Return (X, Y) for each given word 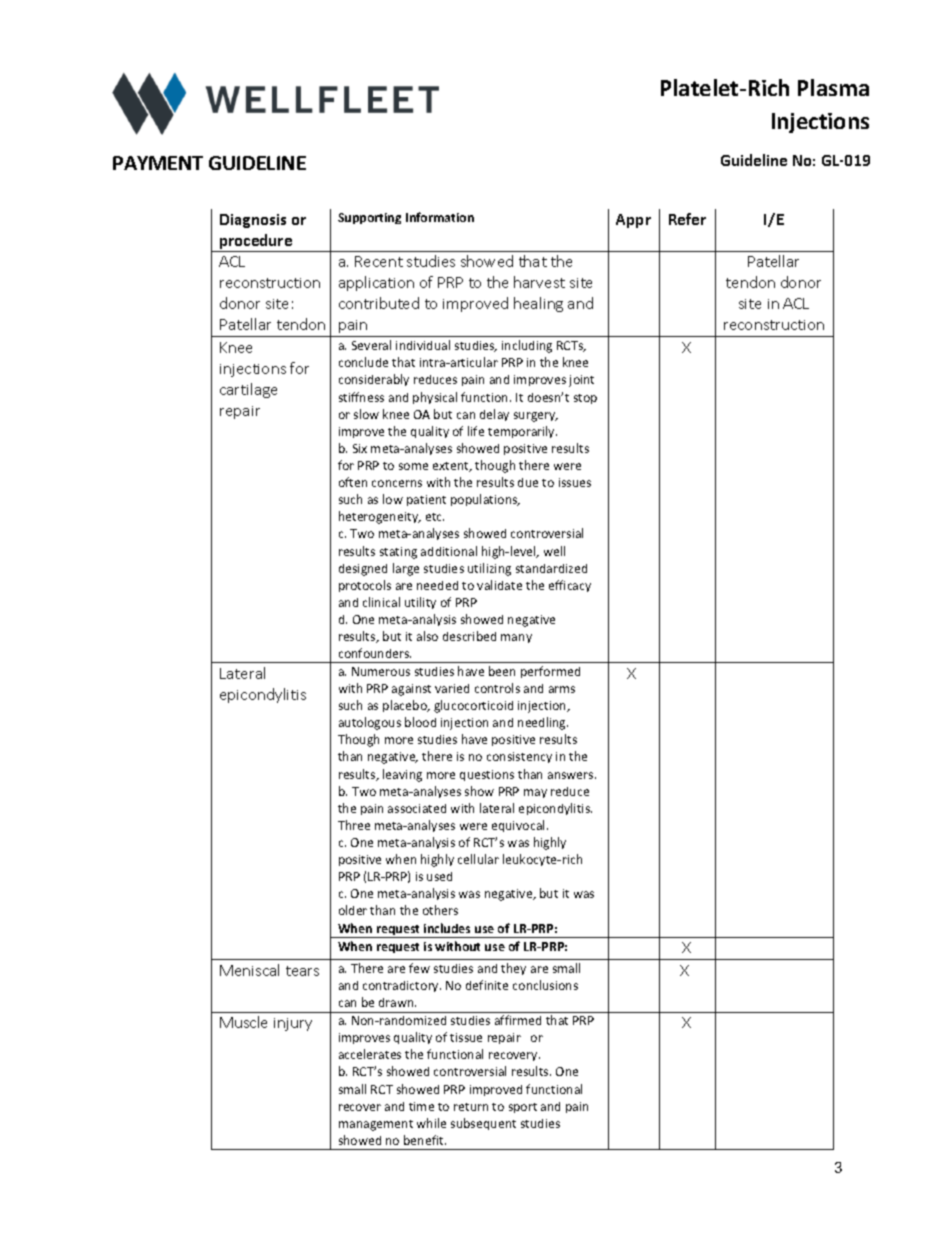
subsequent (483, 1124)
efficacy (570, 586)
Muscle (243, 1022)
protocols (365, 586)
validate (499, 585)
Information (440, 217)
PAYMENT (158, 163)
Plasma (833, 87)
